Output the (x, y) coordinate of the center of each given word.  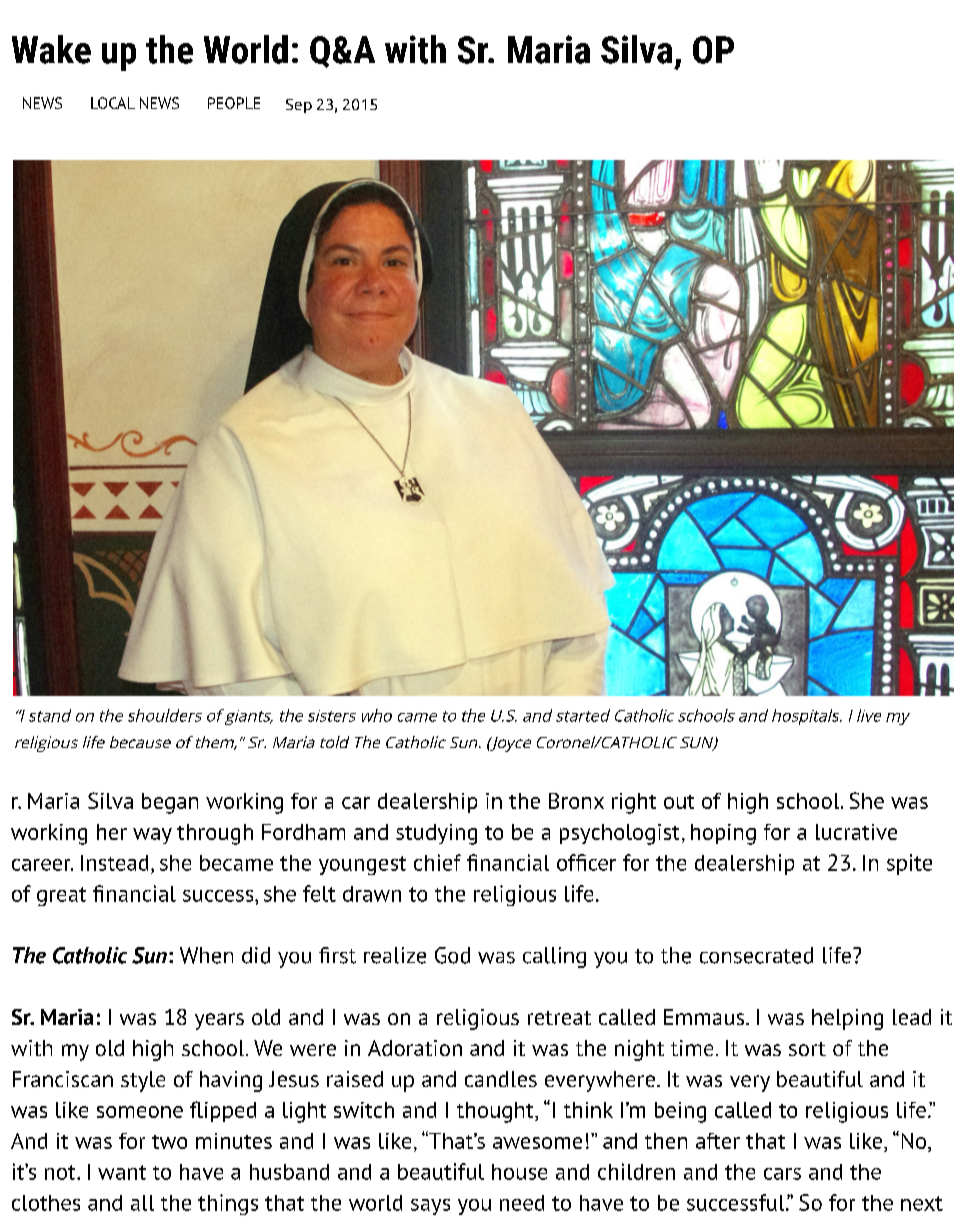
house (519, 1172)
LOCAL (113, 103)
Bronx (576, 801)
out (679, 802)
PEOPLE (234, 103)
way (152, 836)
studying (436, 834)
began (170, 803)
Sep (299, 106)
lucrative (856, 832)
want (122, 1172)
